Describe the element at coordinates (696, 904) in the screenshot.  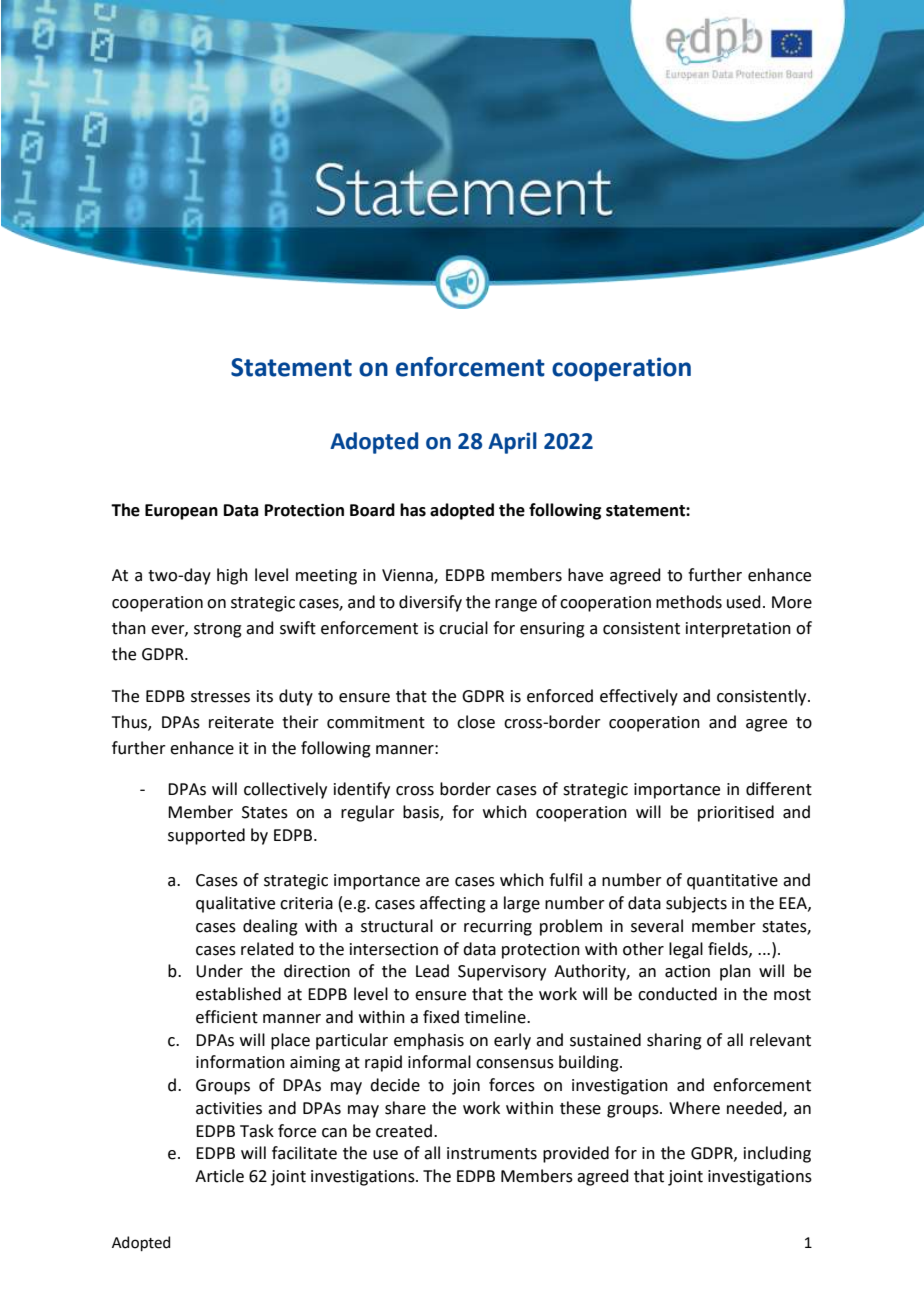
I see `subjects` at that location.
